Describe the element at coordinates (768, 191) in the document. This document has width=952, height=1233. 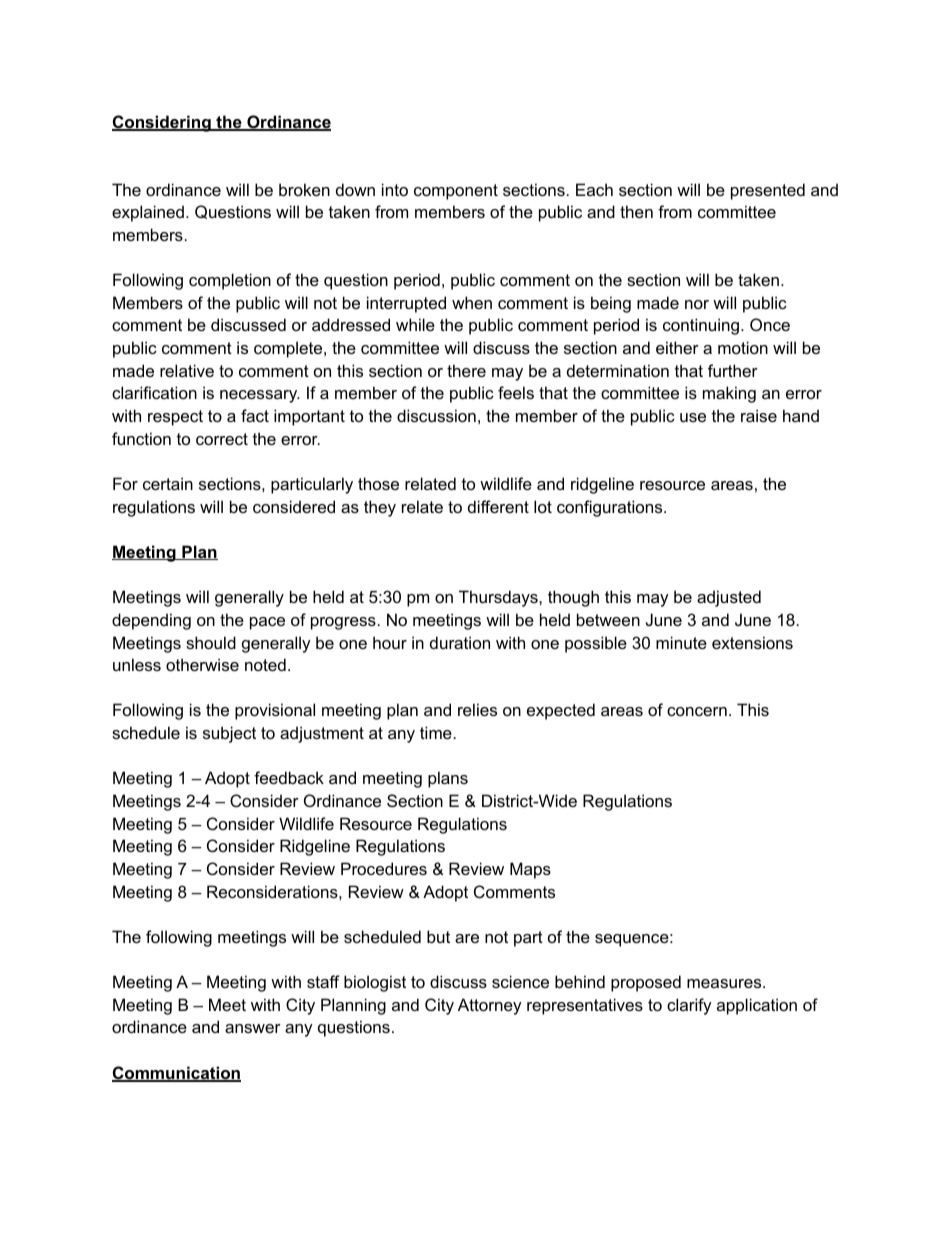
I see `presented` at that location.
